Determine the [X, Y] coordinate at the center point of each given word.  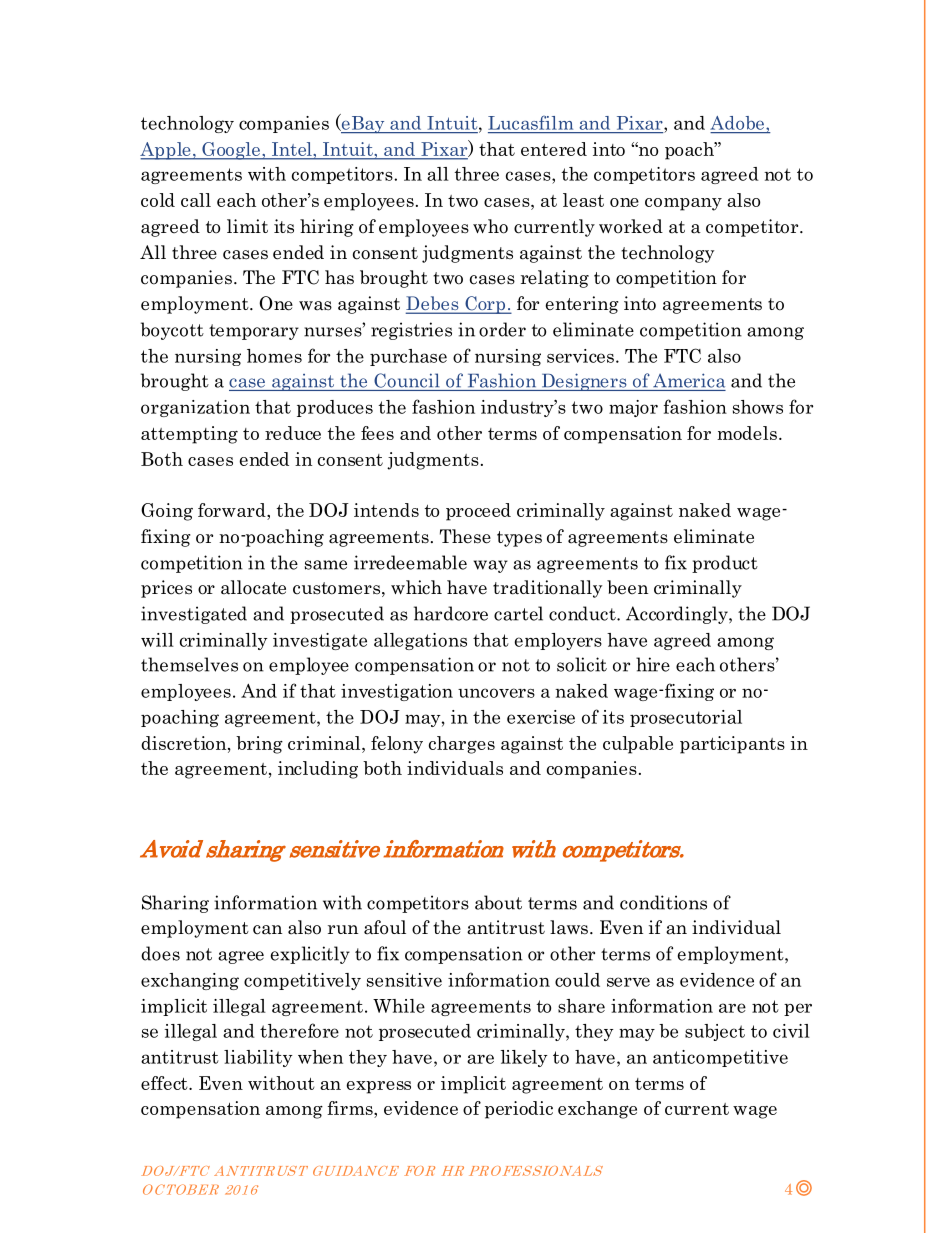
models [747, 433]
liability [258, 1058]
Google [231, 151]
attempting [189, 435]
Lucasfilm [530, 123]
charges [462, 745]
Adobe [738, 123]
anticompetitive [720, 1058]
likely [524, 1058]
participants [732, 745]
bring [259, 745]
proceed [478, 512]
